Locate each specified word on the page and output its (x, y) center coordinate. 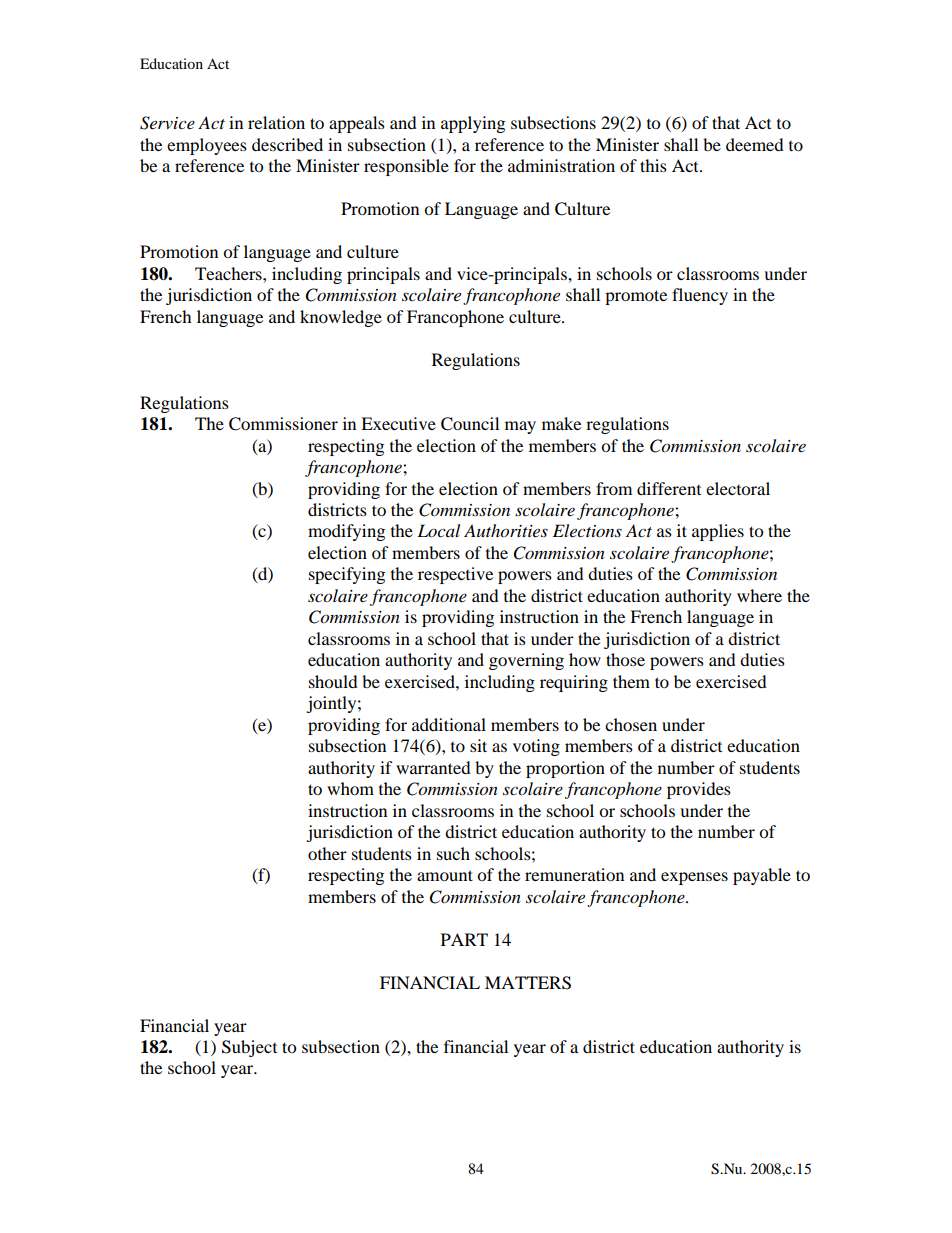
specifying (347, 575)
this (653, 165)
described (287, 144)
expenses (694, 878)
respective (455, 575)
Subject (249, 1048)
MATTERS (528, 983)
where (759, 595)
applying (473, 124)
